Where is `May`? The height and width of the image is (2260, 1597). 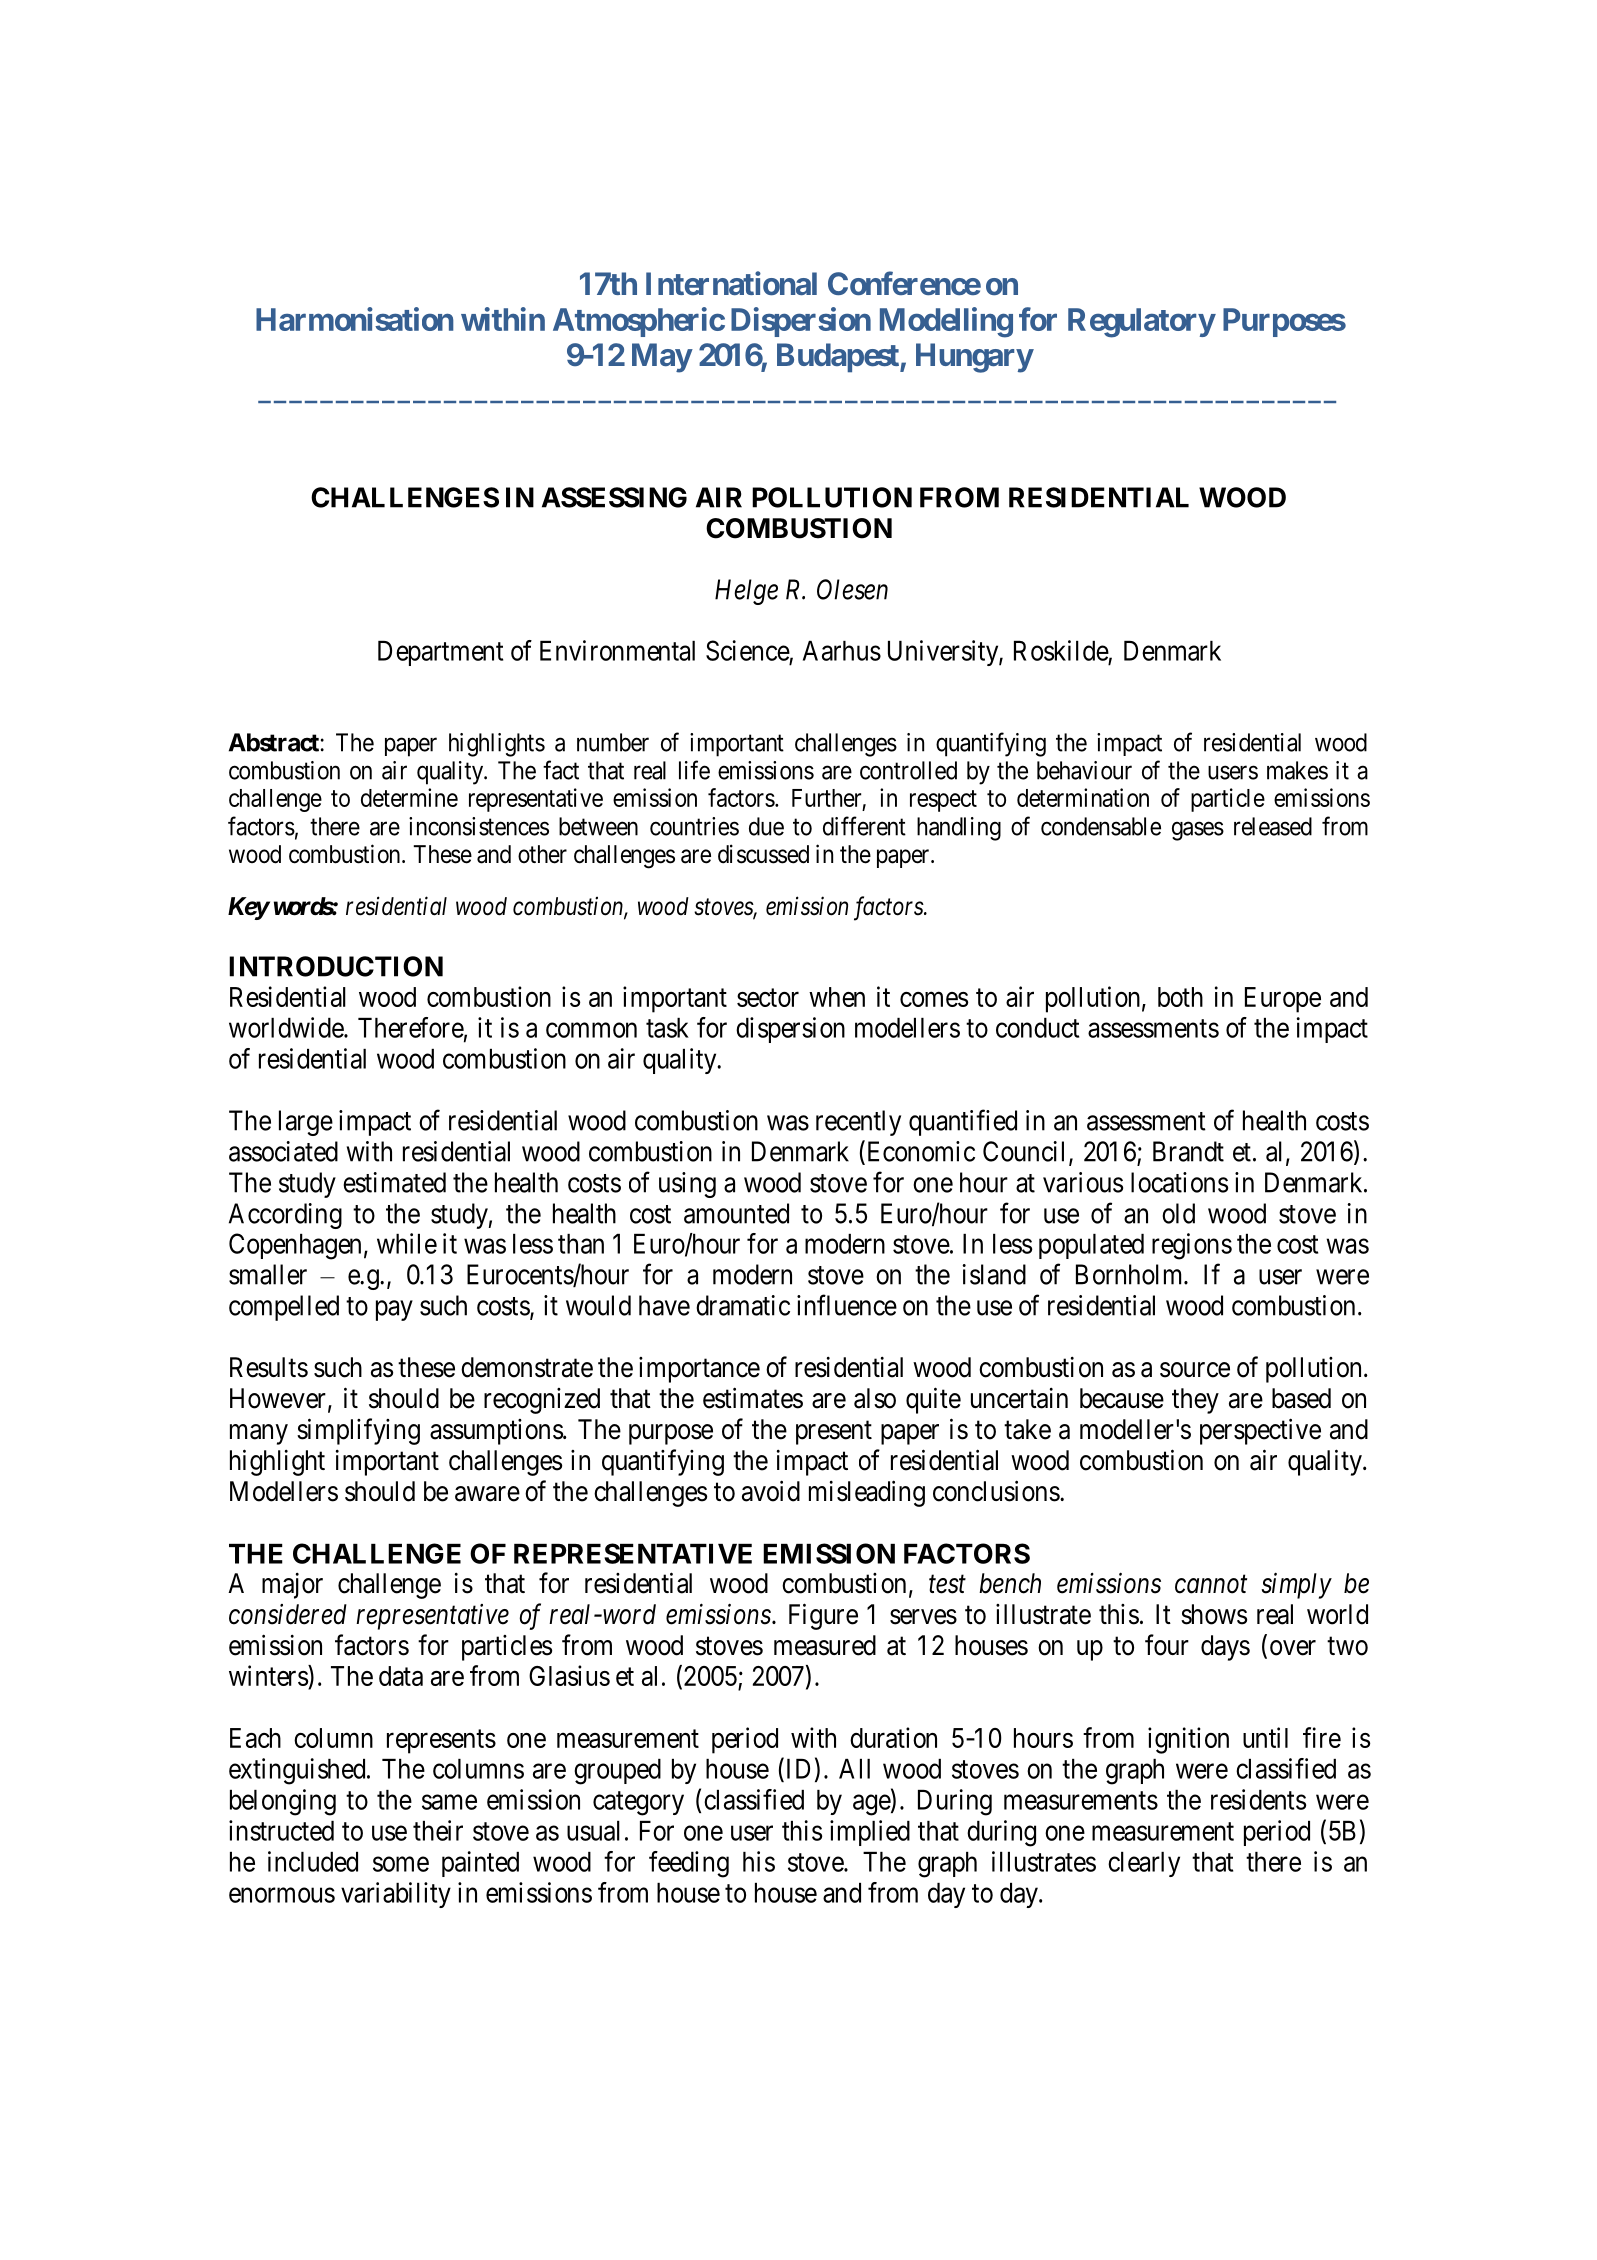 May is located at coordinates (662, 358).
